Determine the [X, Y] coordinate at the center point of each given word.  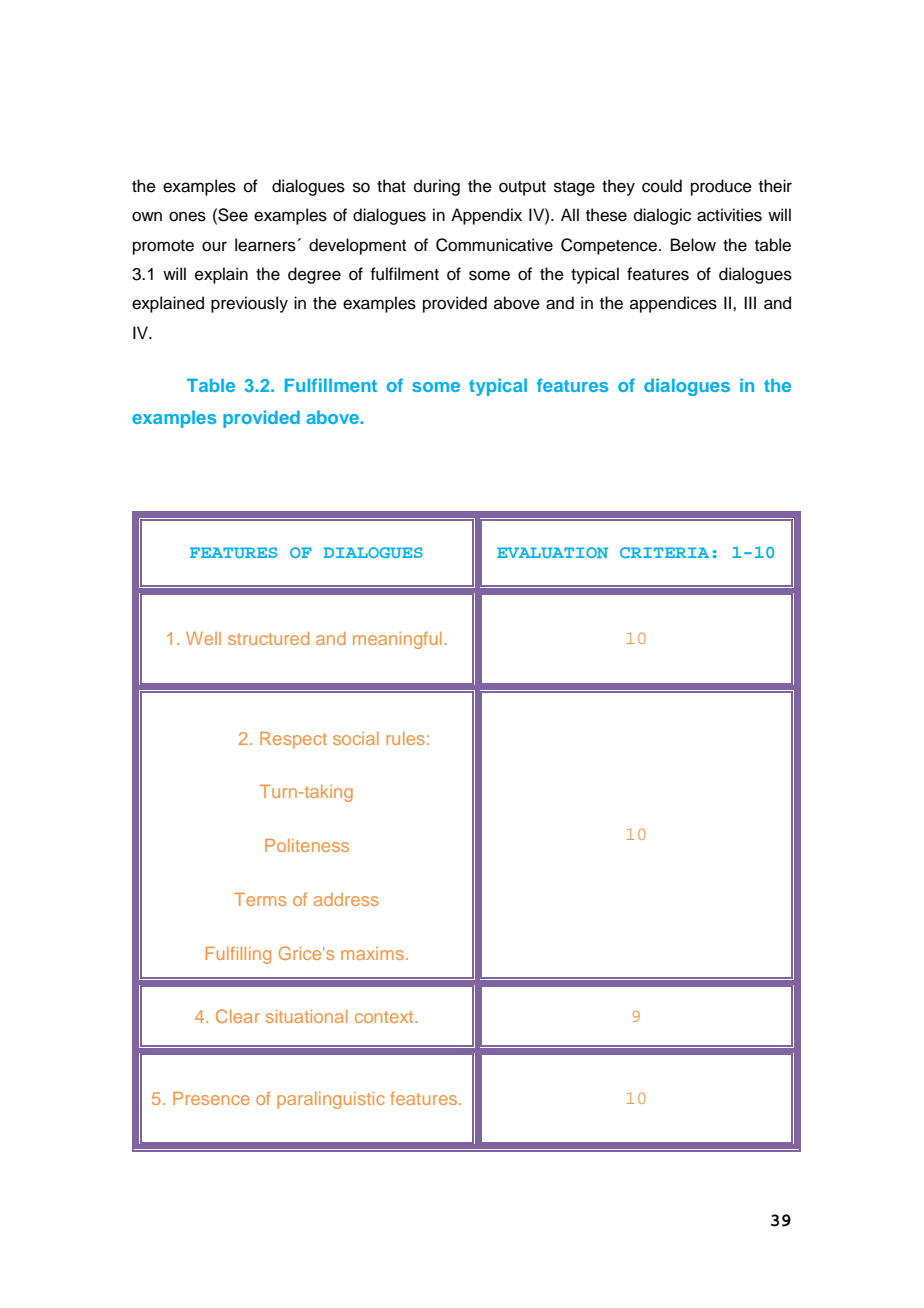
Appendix [486, 216]
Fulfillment [331, 385]
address [346, 899]
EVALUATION [552, 552]
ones [187, 216]
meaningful [397, 640]
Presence [211, 1098]
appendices [673, 304]
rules [405, 738]
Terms [260, 899]
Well [203, 638]
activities [729, 215]
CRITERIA [664, 552]
